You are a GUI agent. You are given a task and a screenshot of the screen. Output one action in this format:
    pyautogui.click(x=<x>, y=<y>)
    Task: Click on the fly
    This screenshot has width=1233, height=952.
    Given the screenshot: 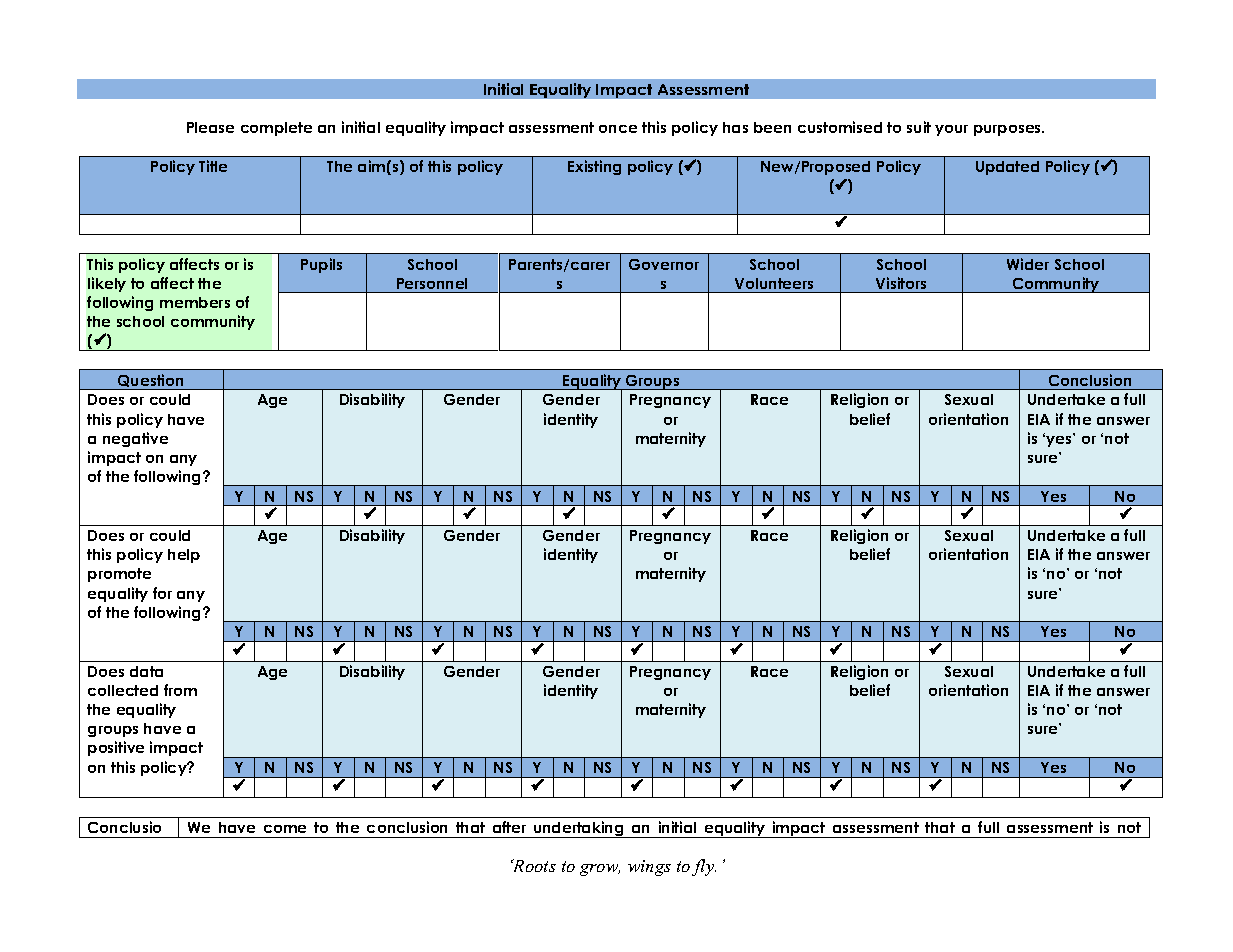 What is the action you would take?
    pyautogui.click(x=704, y=867)
